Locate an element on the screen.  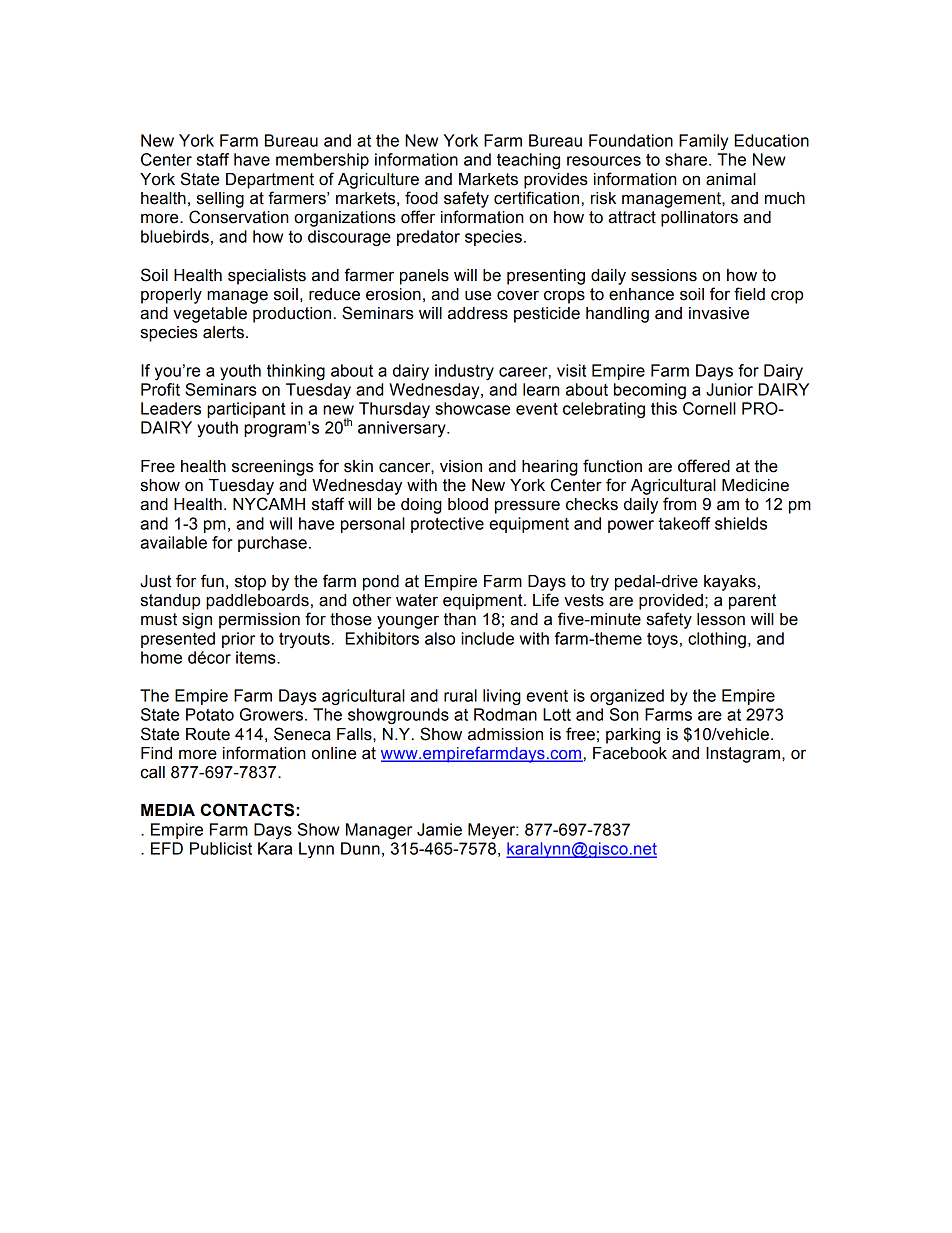
blood is located at coordinates (468, 504).
